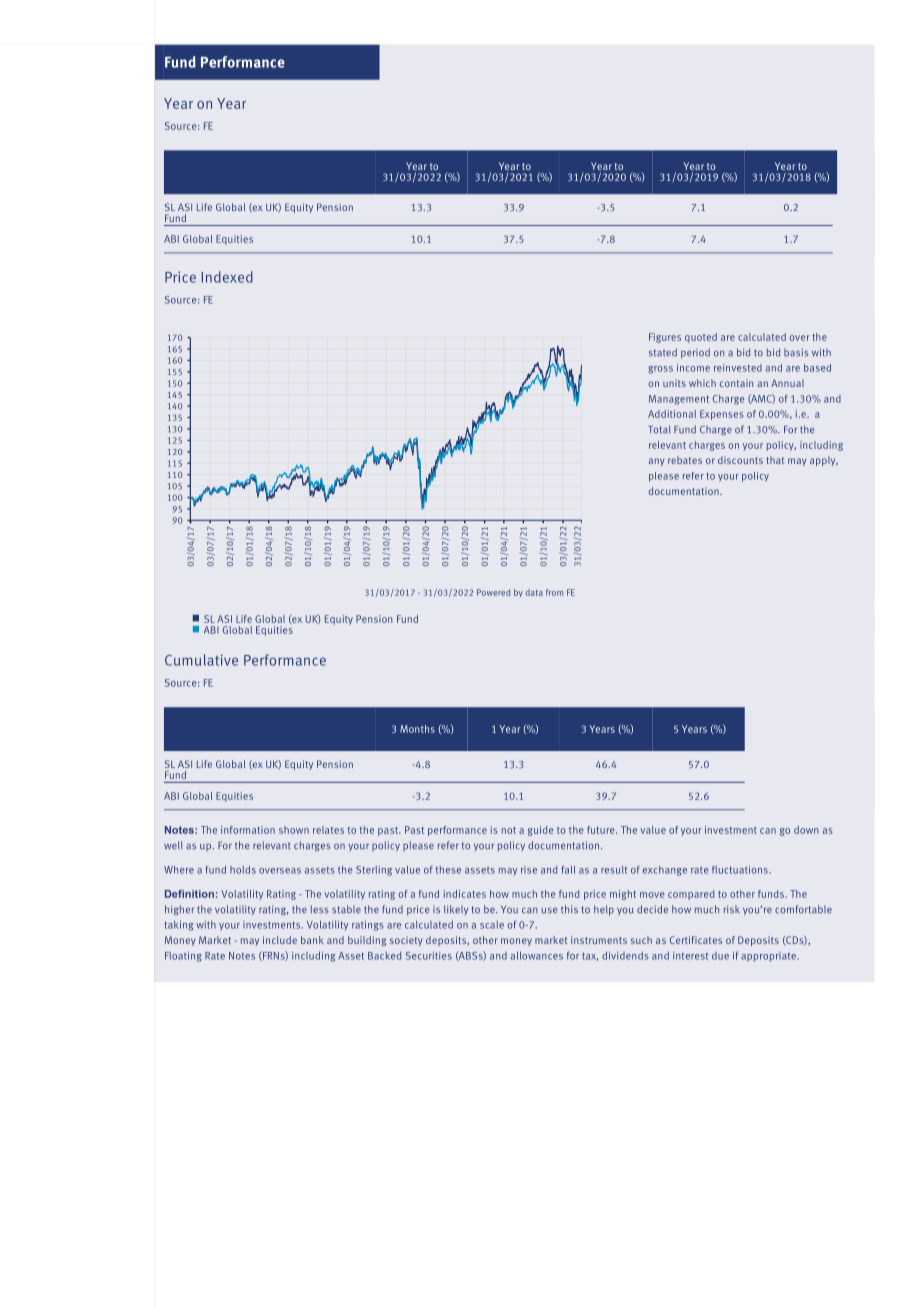 Image resolution: width=924 pixels, height=1308 pixels. Describe the element at coordinates (493, 592) in the image. I see `Powered` at that location.
